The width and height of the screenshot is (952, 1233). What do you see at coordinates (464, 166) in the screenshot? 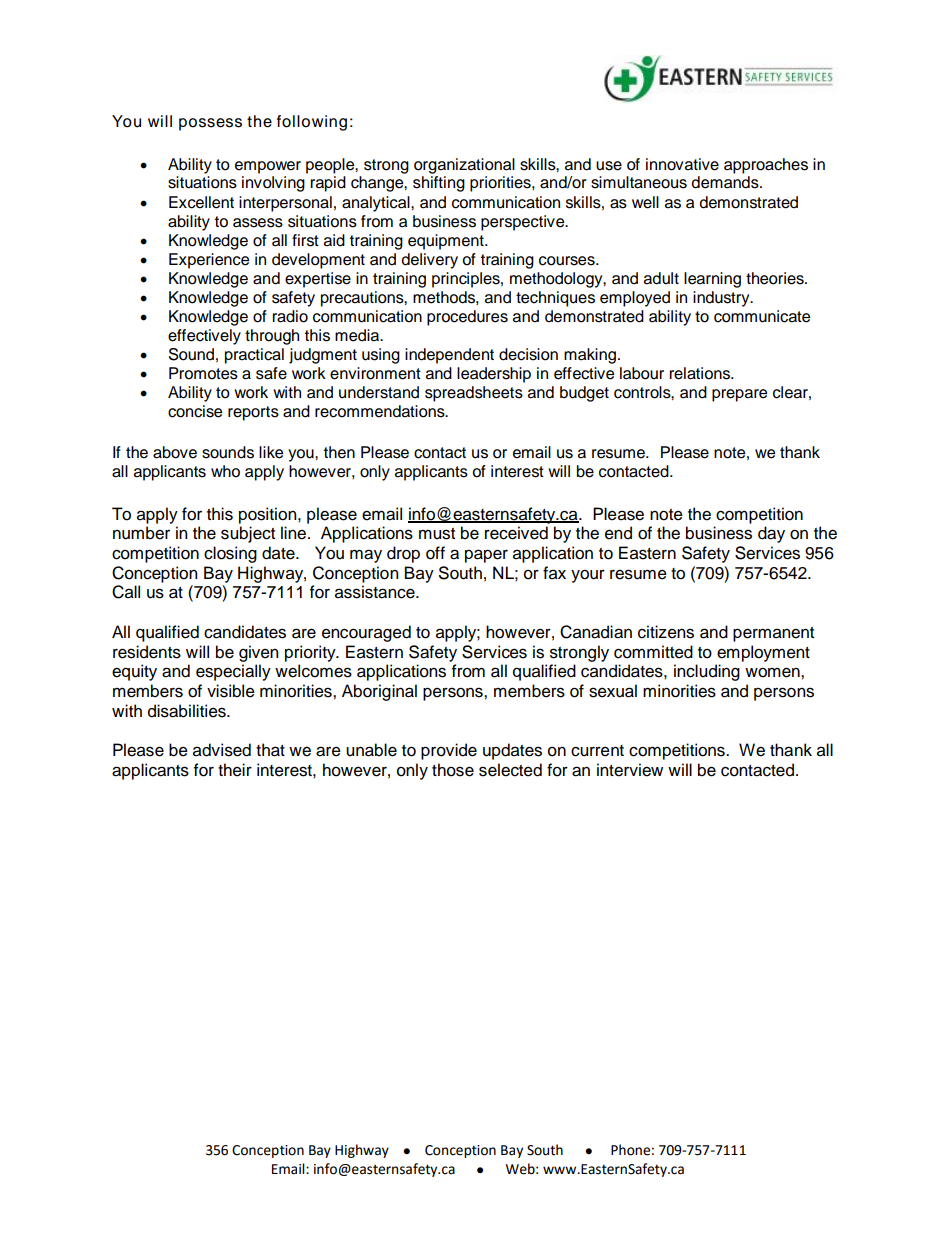
I see `organizational` at bounding box center [464, 166].
